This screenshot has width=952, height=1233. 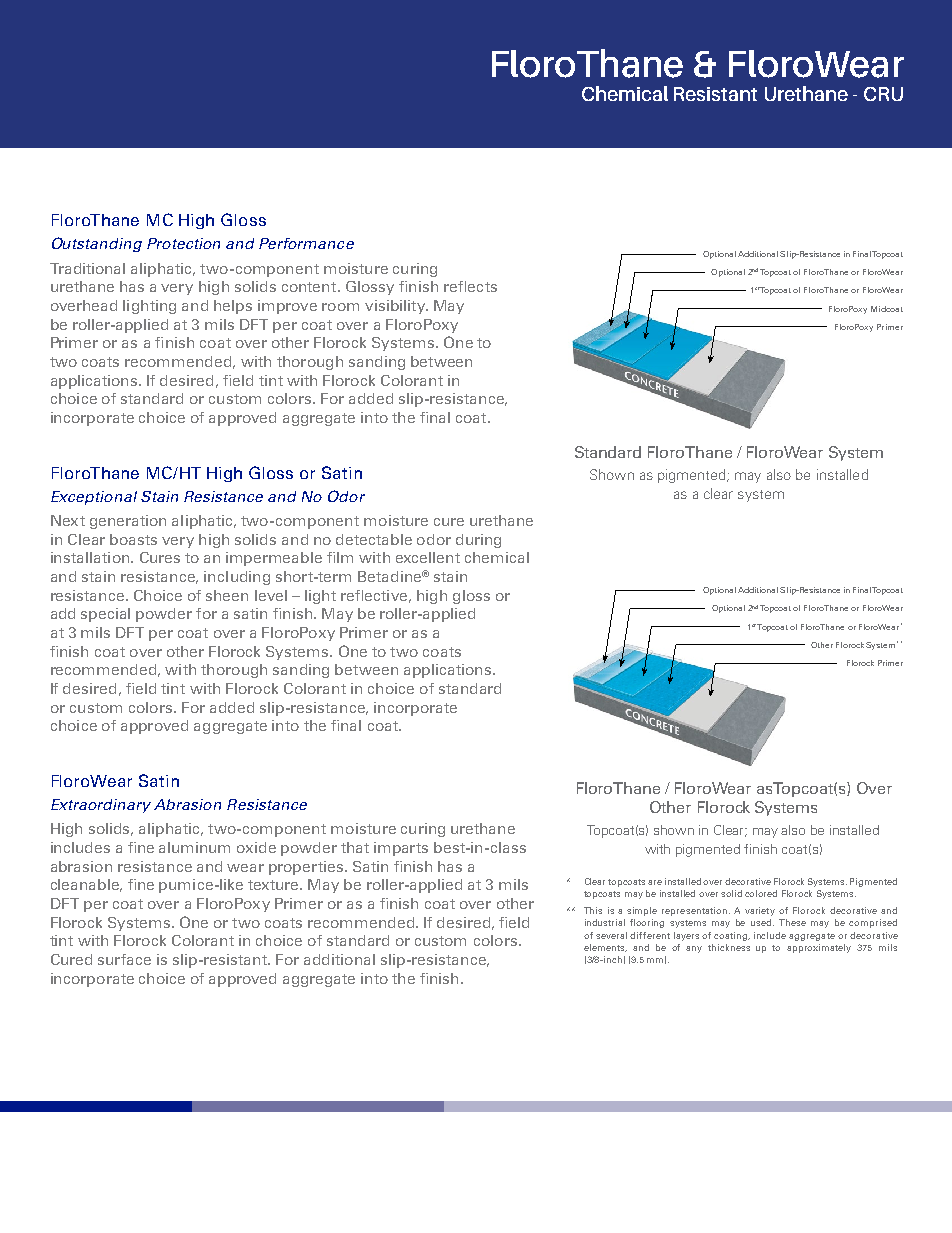 What do you see at coordinates (396, 307) in the screenshot?
I see `visibility` at bounding box center [396, 307].
